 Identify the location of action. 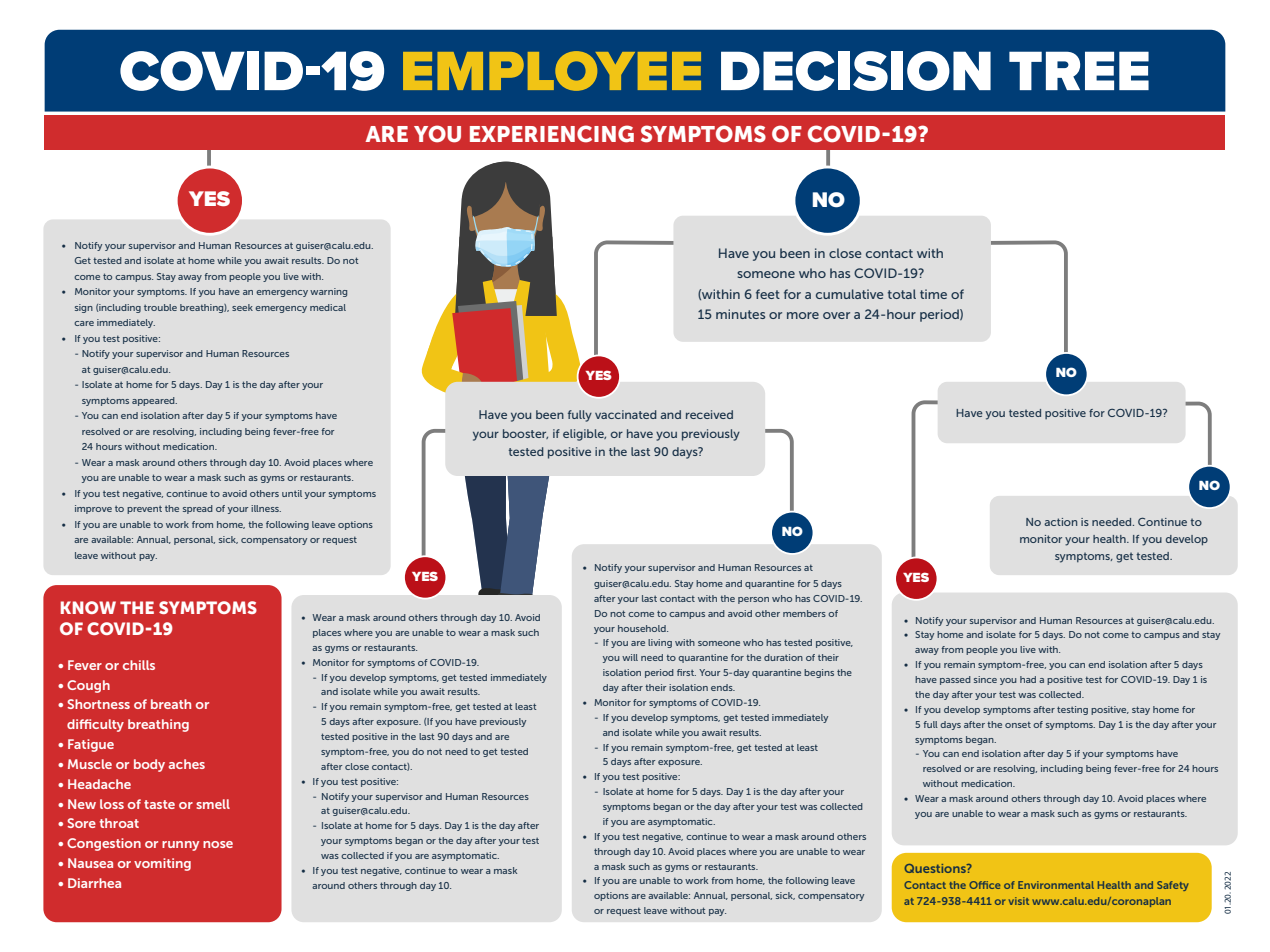
(1060, 522).
